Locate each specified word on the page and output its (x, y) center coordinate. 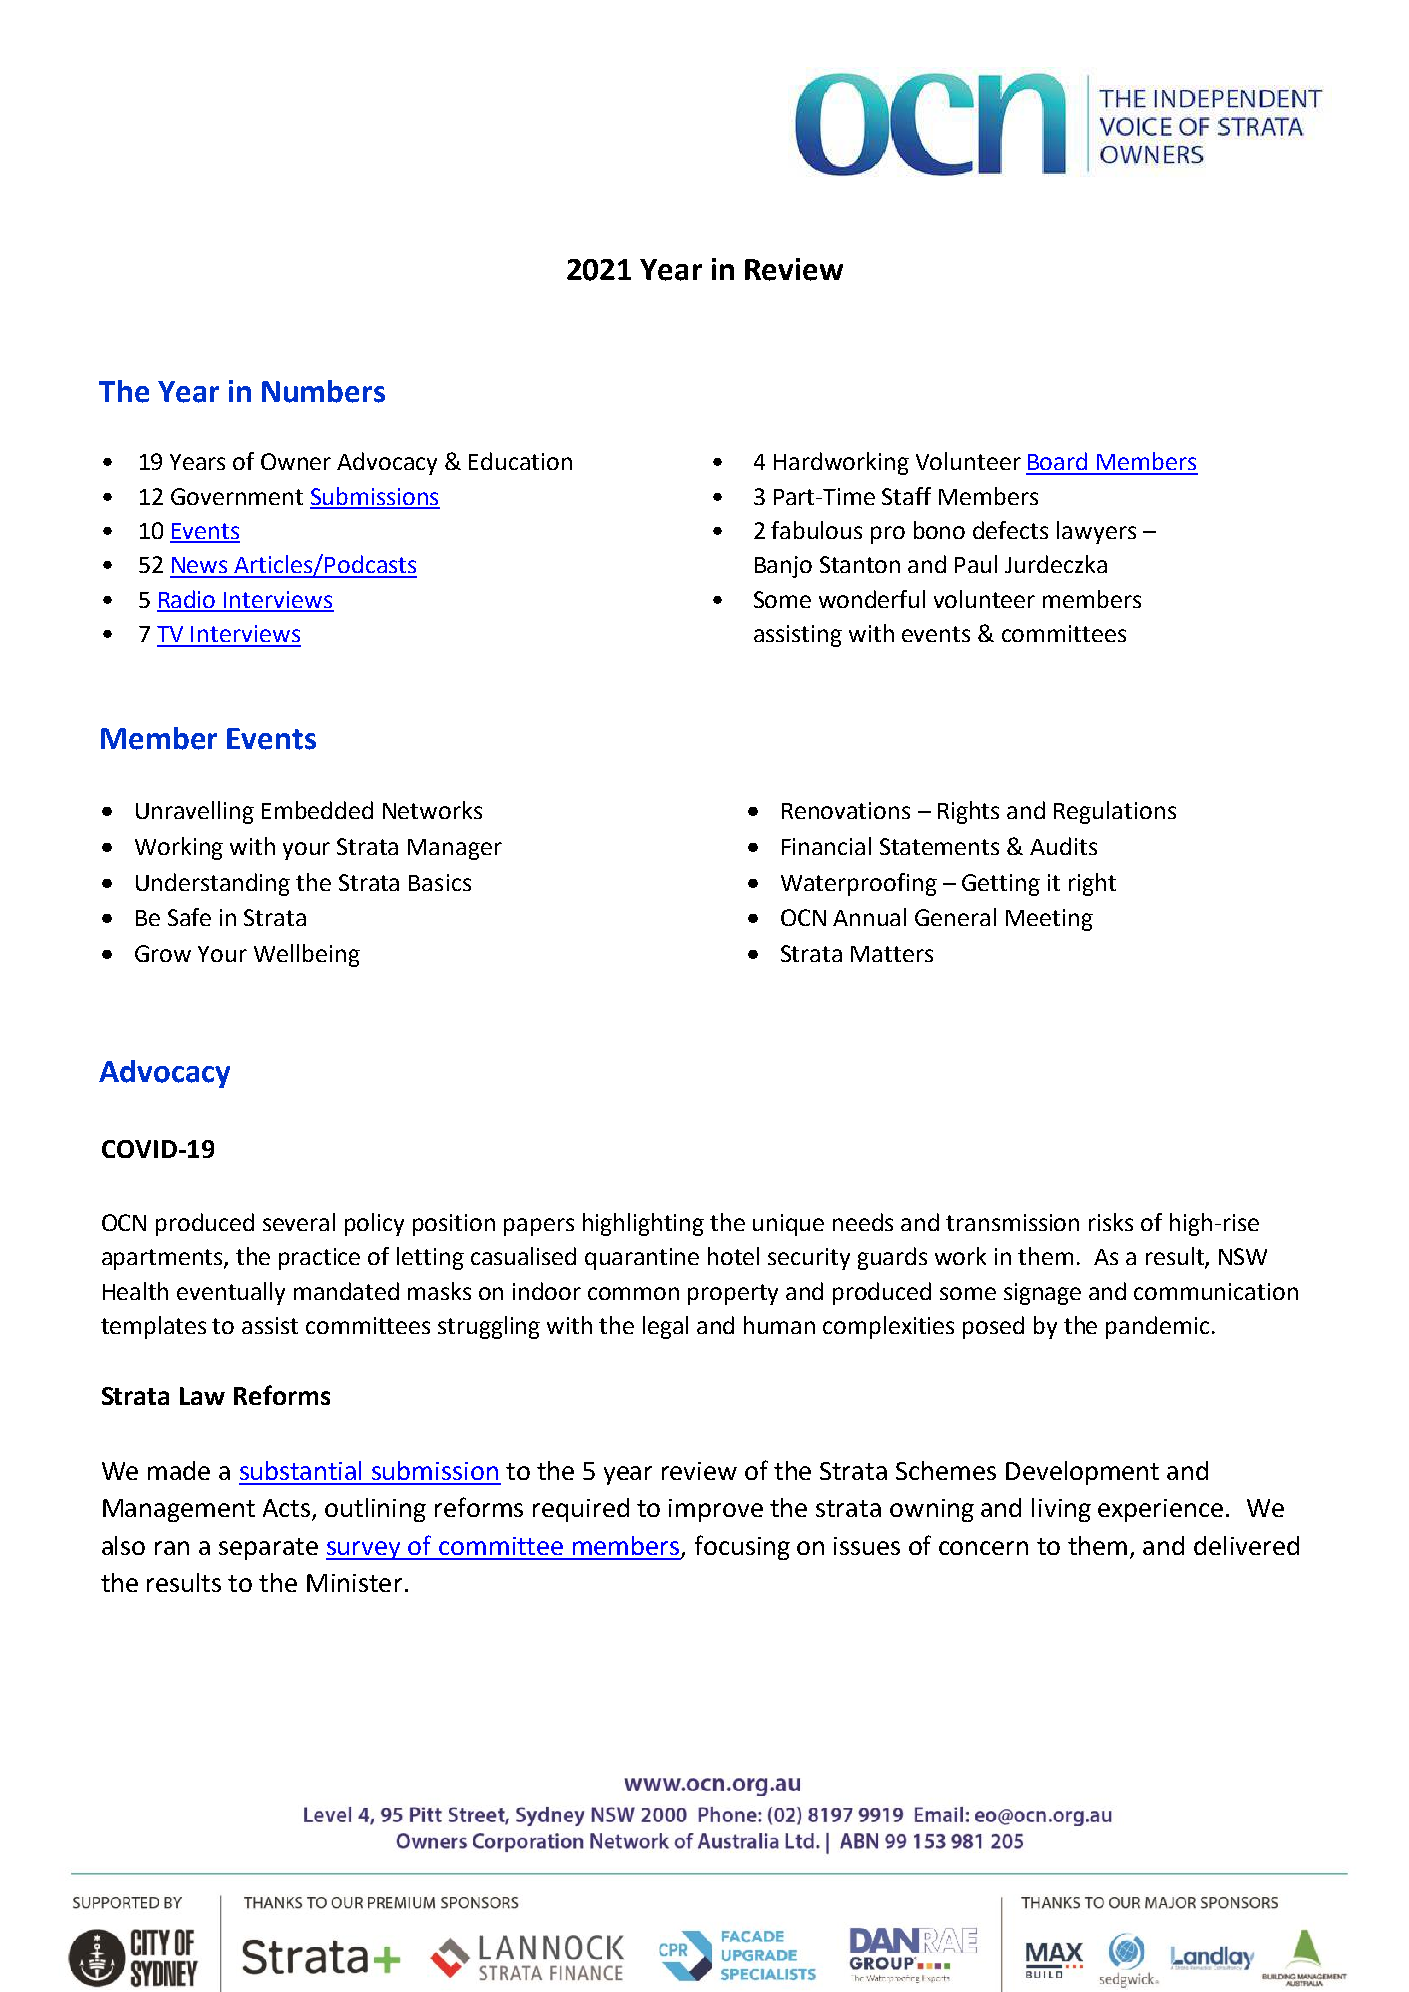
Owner (296, 461)
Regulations (1115, 812)
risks (1111, 1222)
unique (788, 1225)
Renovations (846, 810)
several (299, 1222)
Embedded (317, 810)
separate (268, 1549)
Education (520, 461)
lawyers (1096, 532)
